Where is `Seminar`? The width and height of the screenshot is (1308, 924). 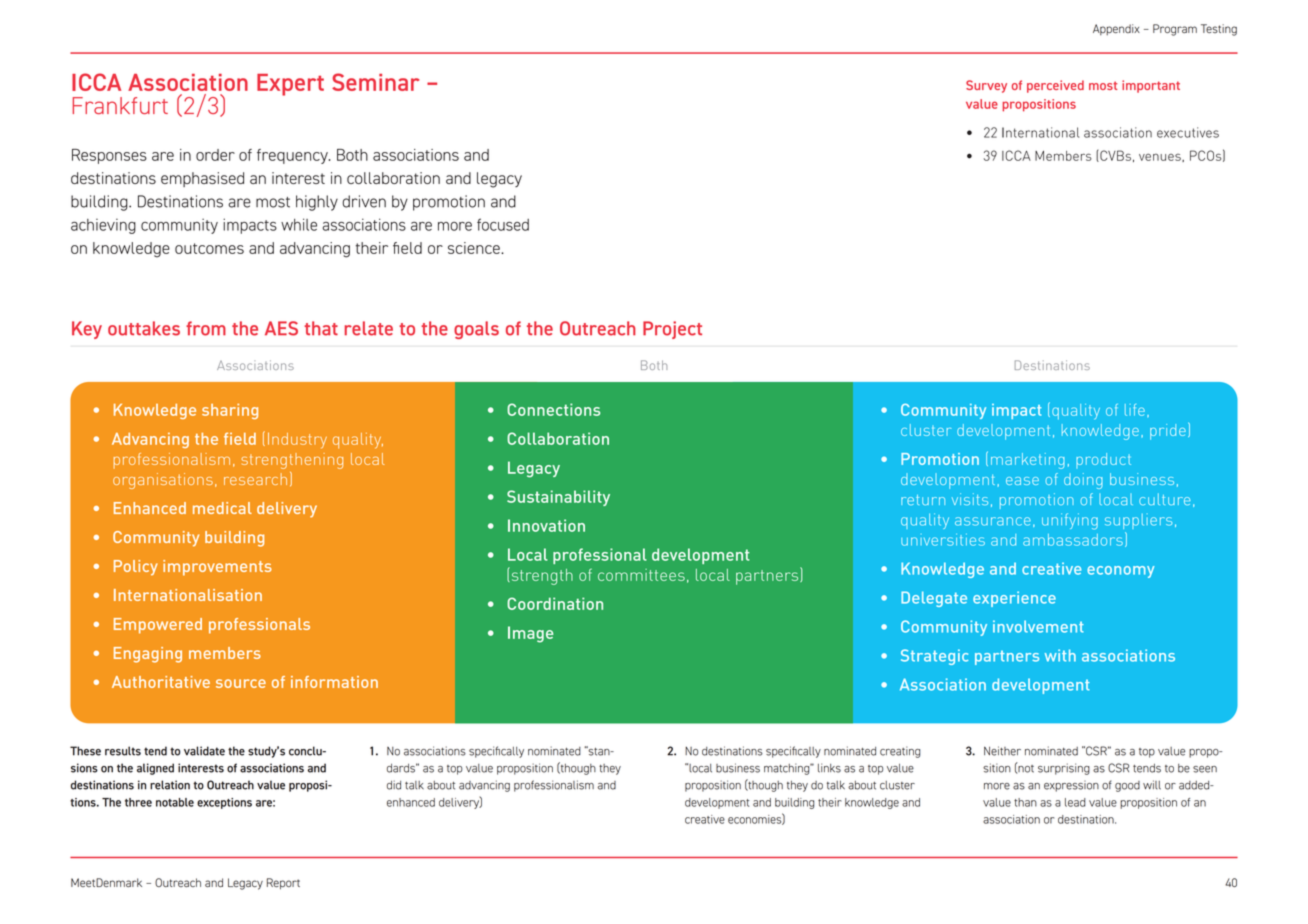 Seminar is located at coordinates (376, 82).
